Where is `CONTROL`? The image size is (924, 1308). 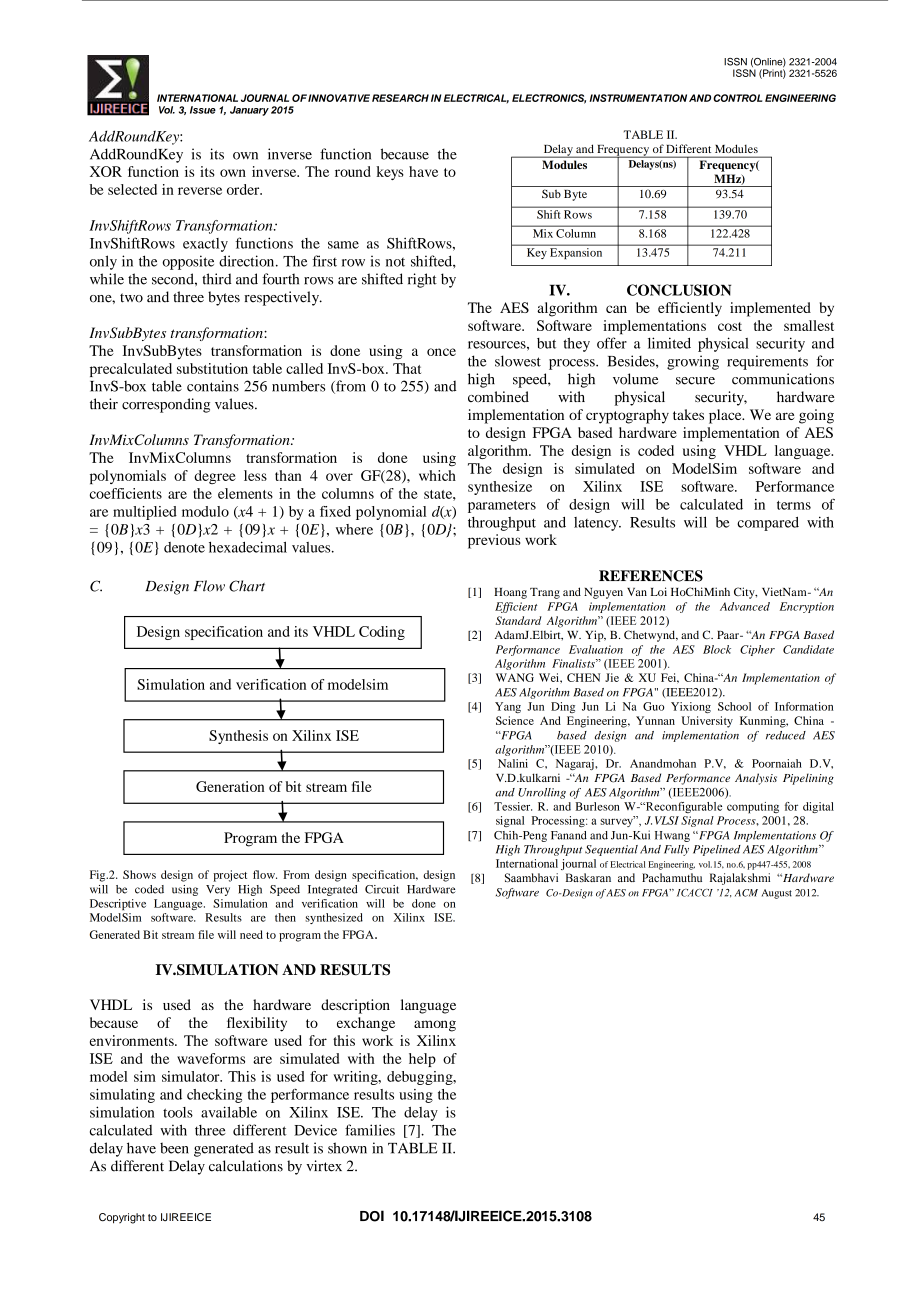
CONTROL is located at coordinates (737, 98).
